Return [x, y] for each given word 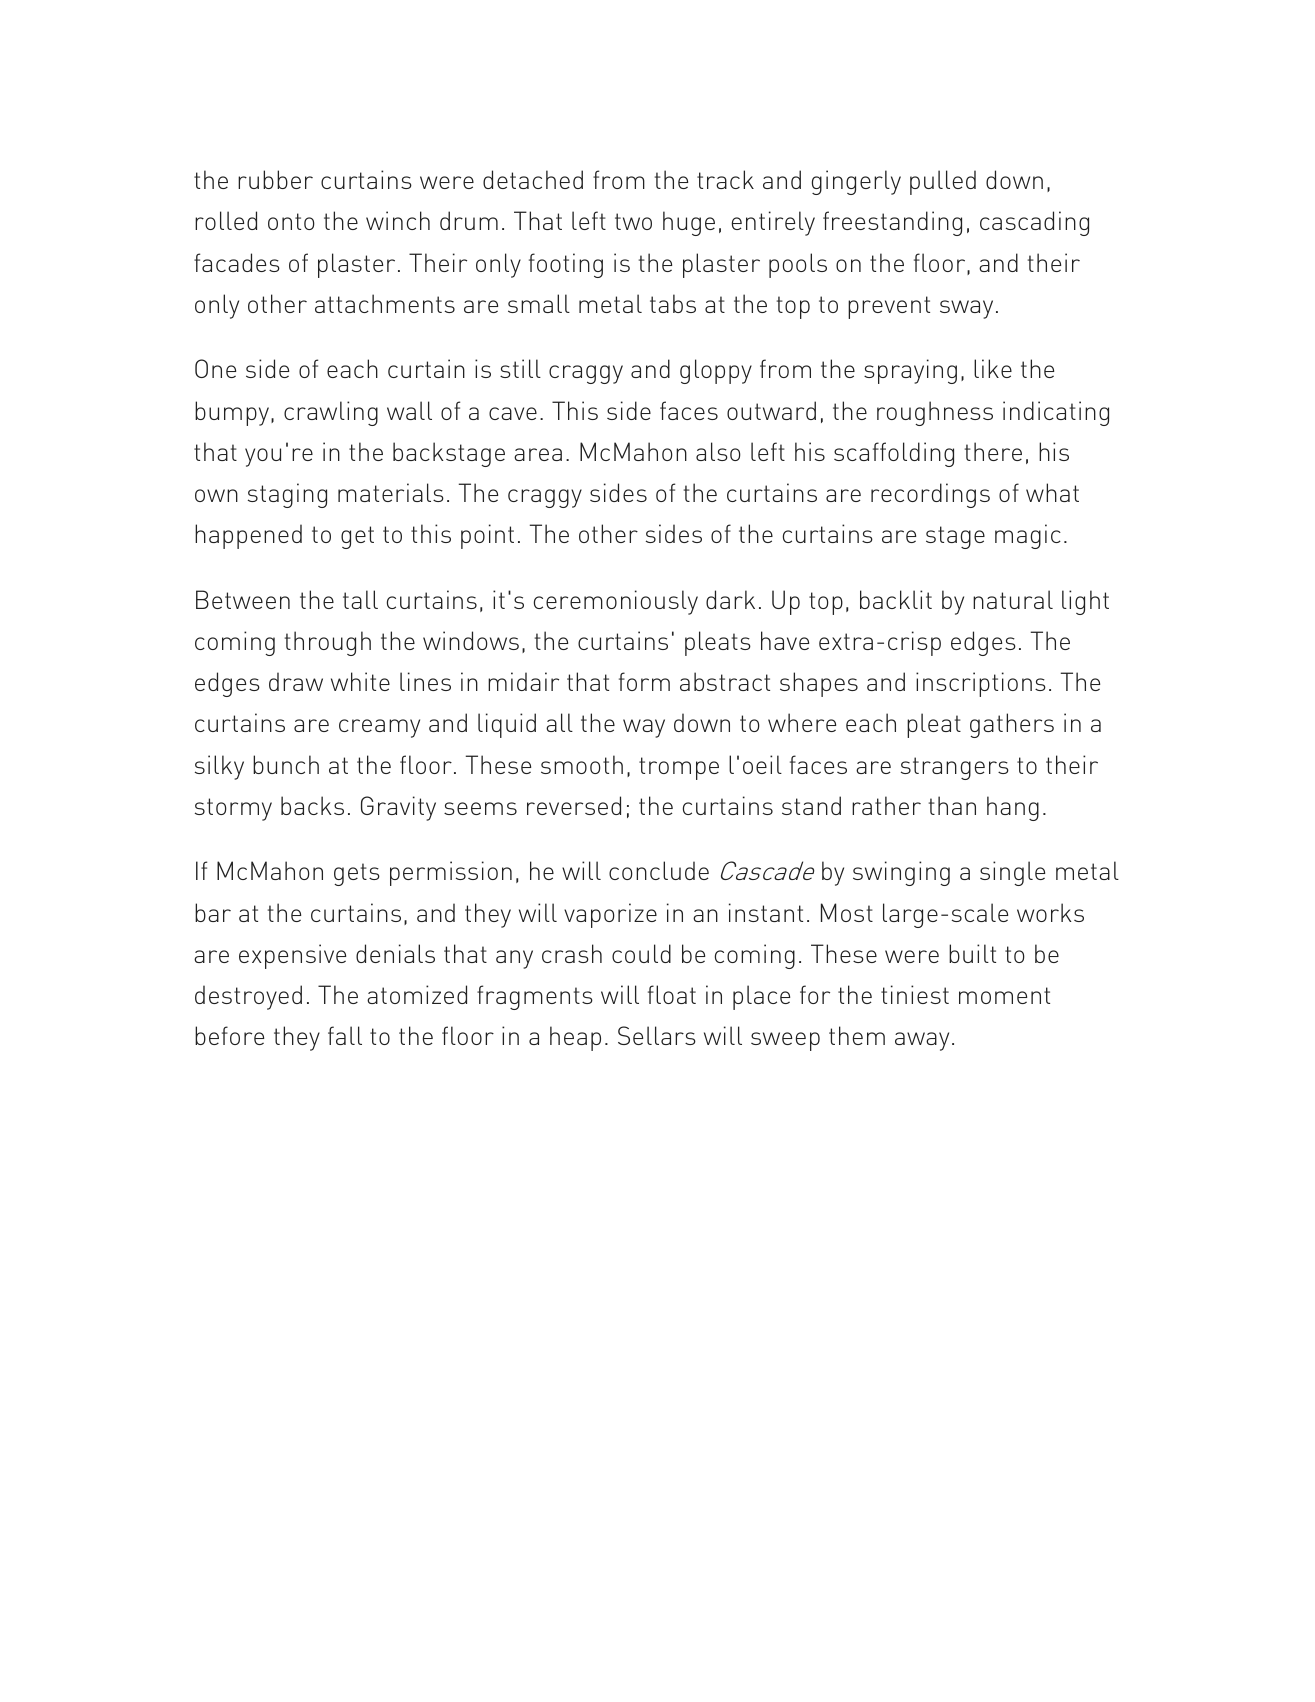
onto [291, 221]
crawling [331, 413]
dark [730, 599]
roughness [935, 413]
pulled [943, 182]
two [633, 221]
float [672, 994]
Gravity [398, 808]
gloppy [716, 371]
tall [360, 599]
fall [345, 1035]
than [952, 805]
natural [1013, 599]
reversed [574, 805]
